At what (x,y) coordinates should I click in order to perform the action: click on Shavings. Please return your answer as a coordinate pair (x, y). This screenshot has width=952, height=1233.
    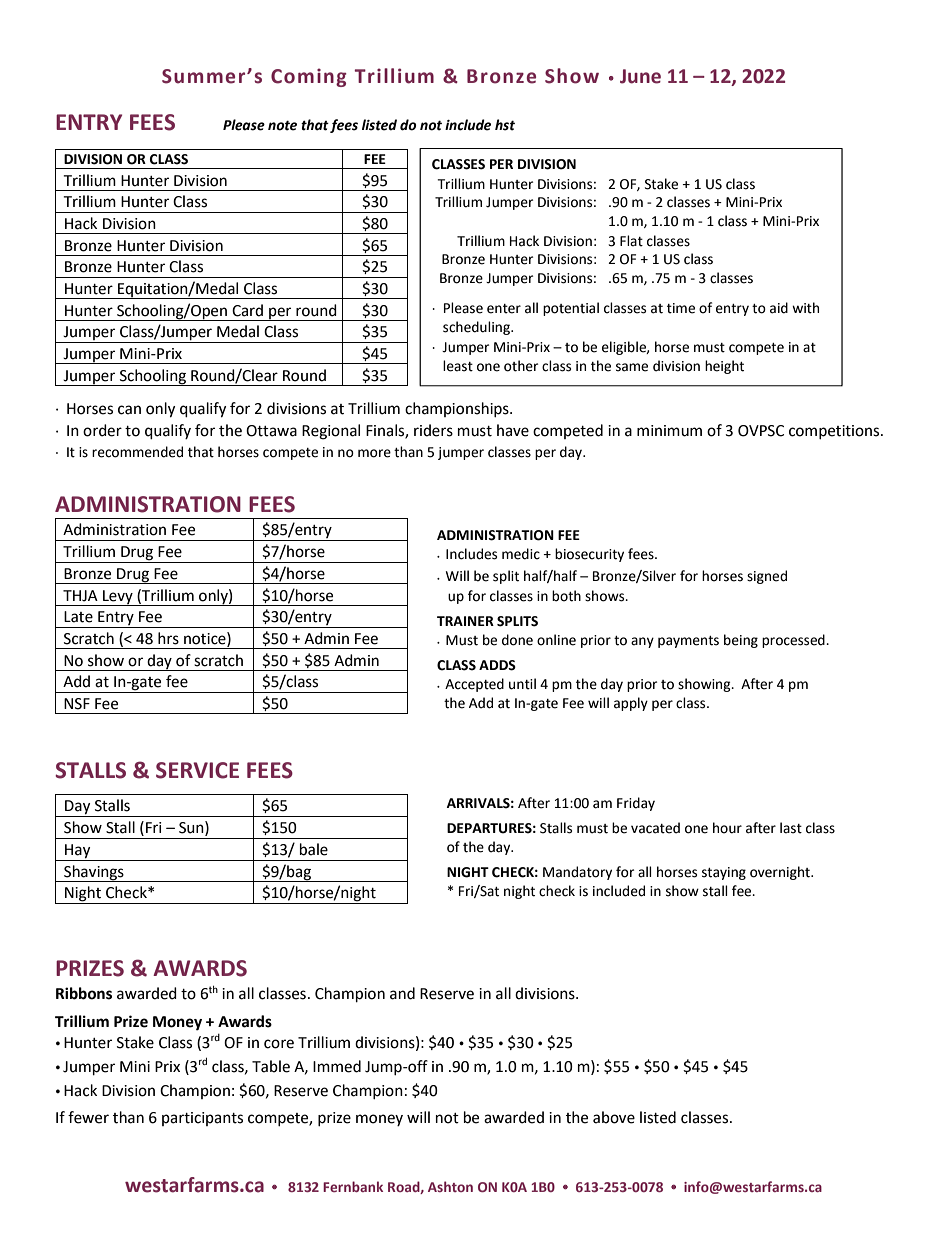
    Looking at the image, I should click on (94, 873).
